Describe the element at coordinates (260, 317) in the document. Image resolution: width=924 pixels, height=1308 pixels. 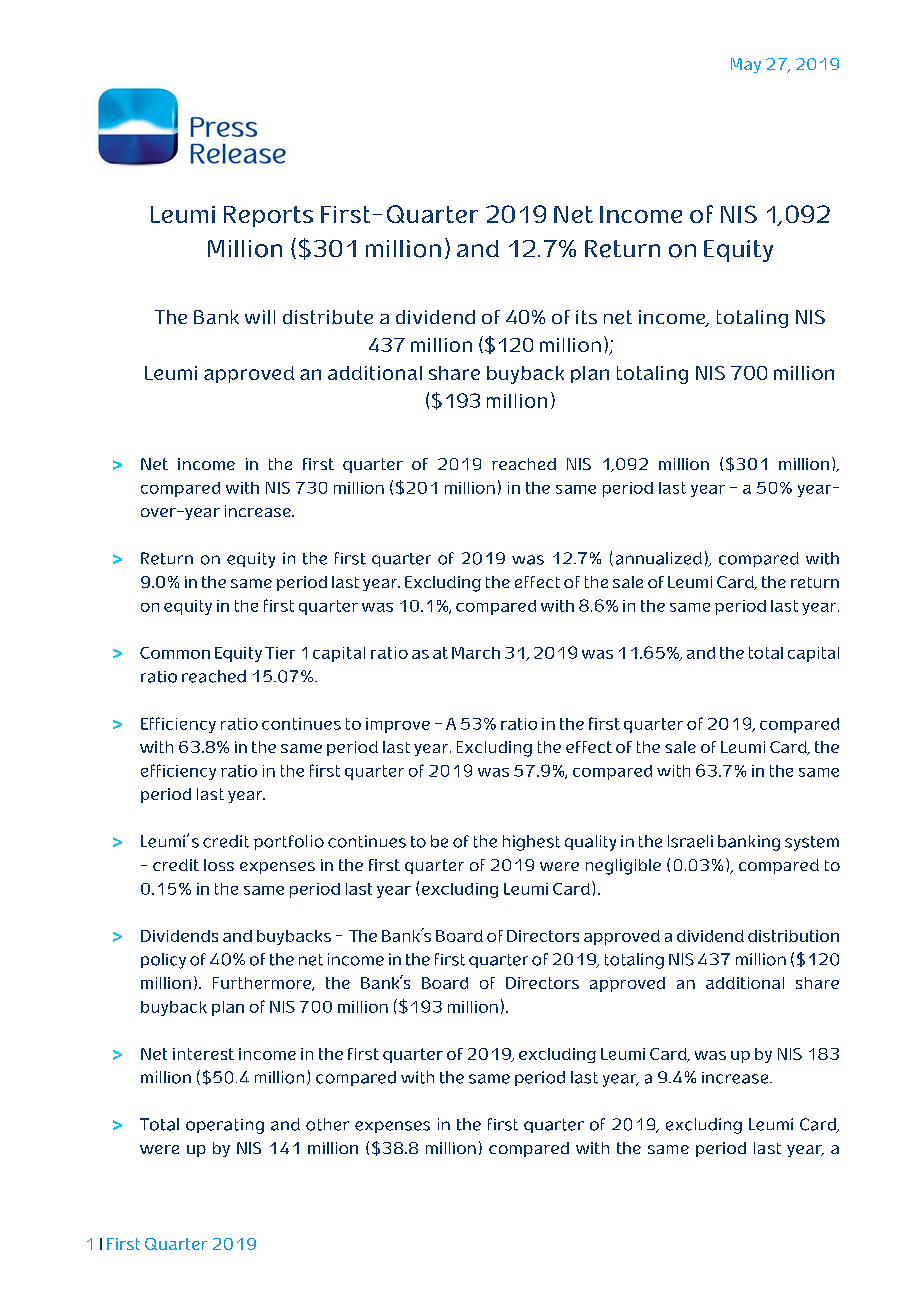
I see `will` at that location.
